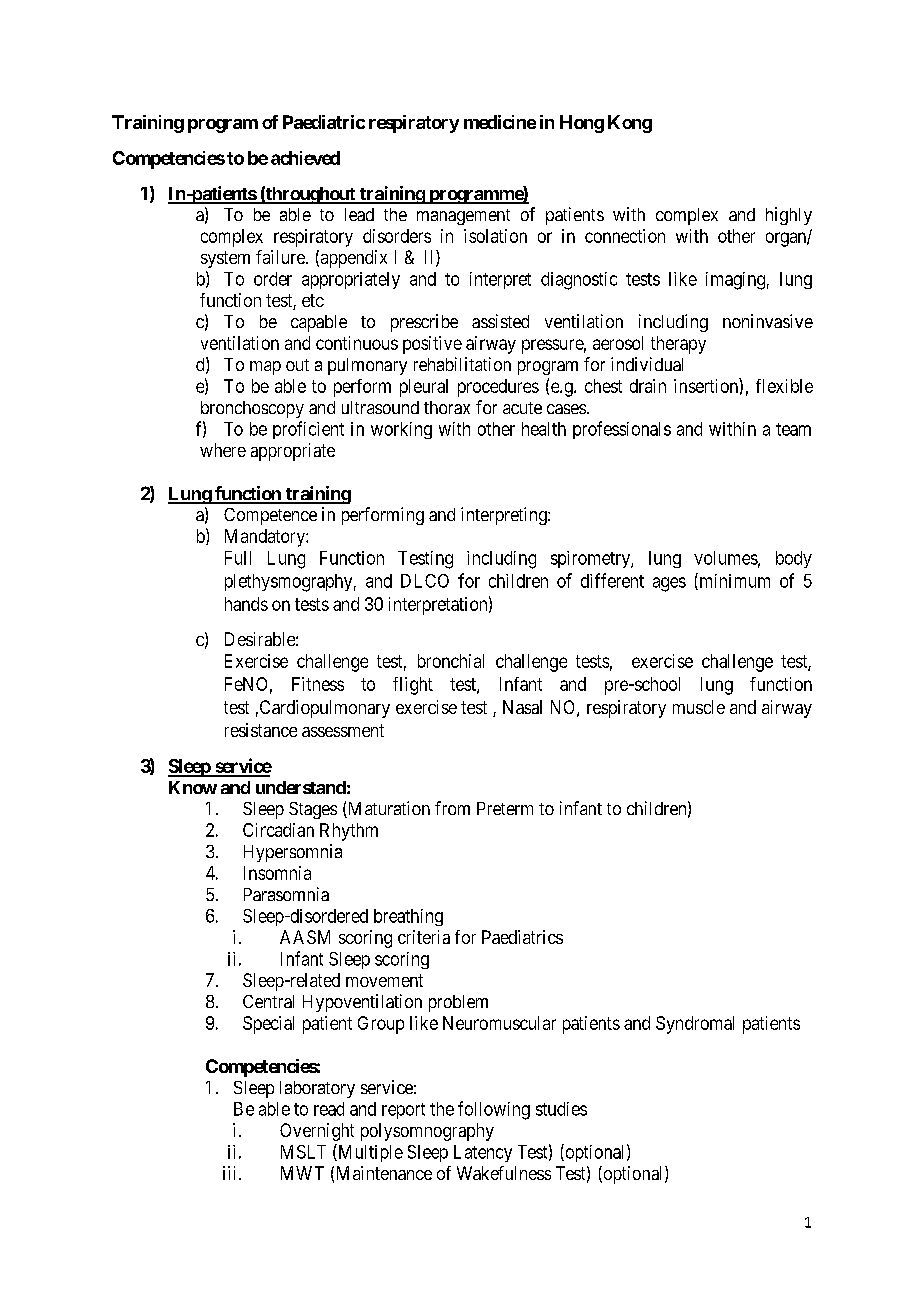  What do you see at coordinates (699, 707) in the page?
I see `muscle` at bounding box center [699, 707].
